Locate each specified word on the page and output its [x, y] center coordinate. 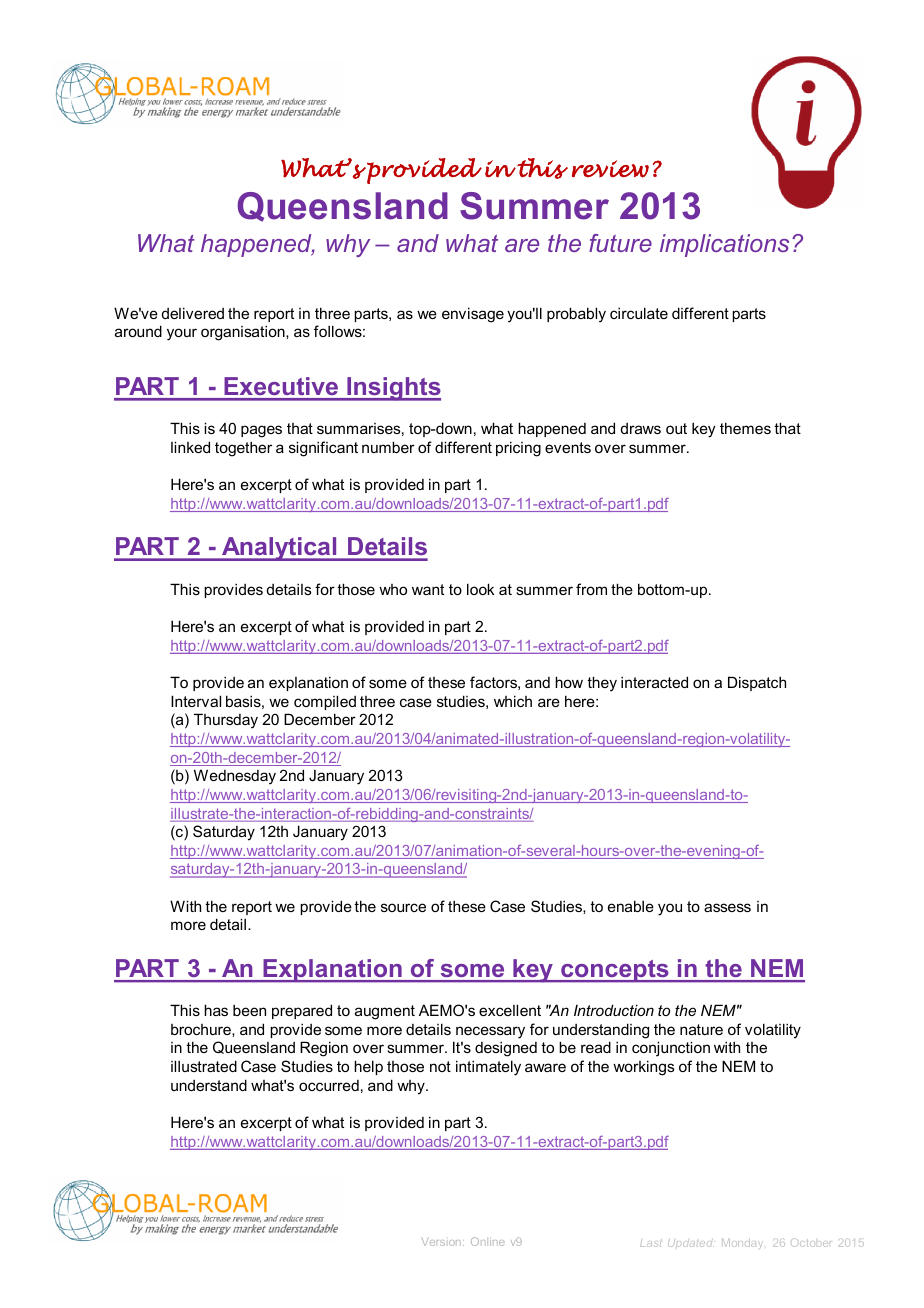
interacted [654, 682]
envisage [473, 315]
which [513, 701]
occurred [329, 1085]
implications [724, 245]
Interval [196, 701]
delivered [193, 313]
